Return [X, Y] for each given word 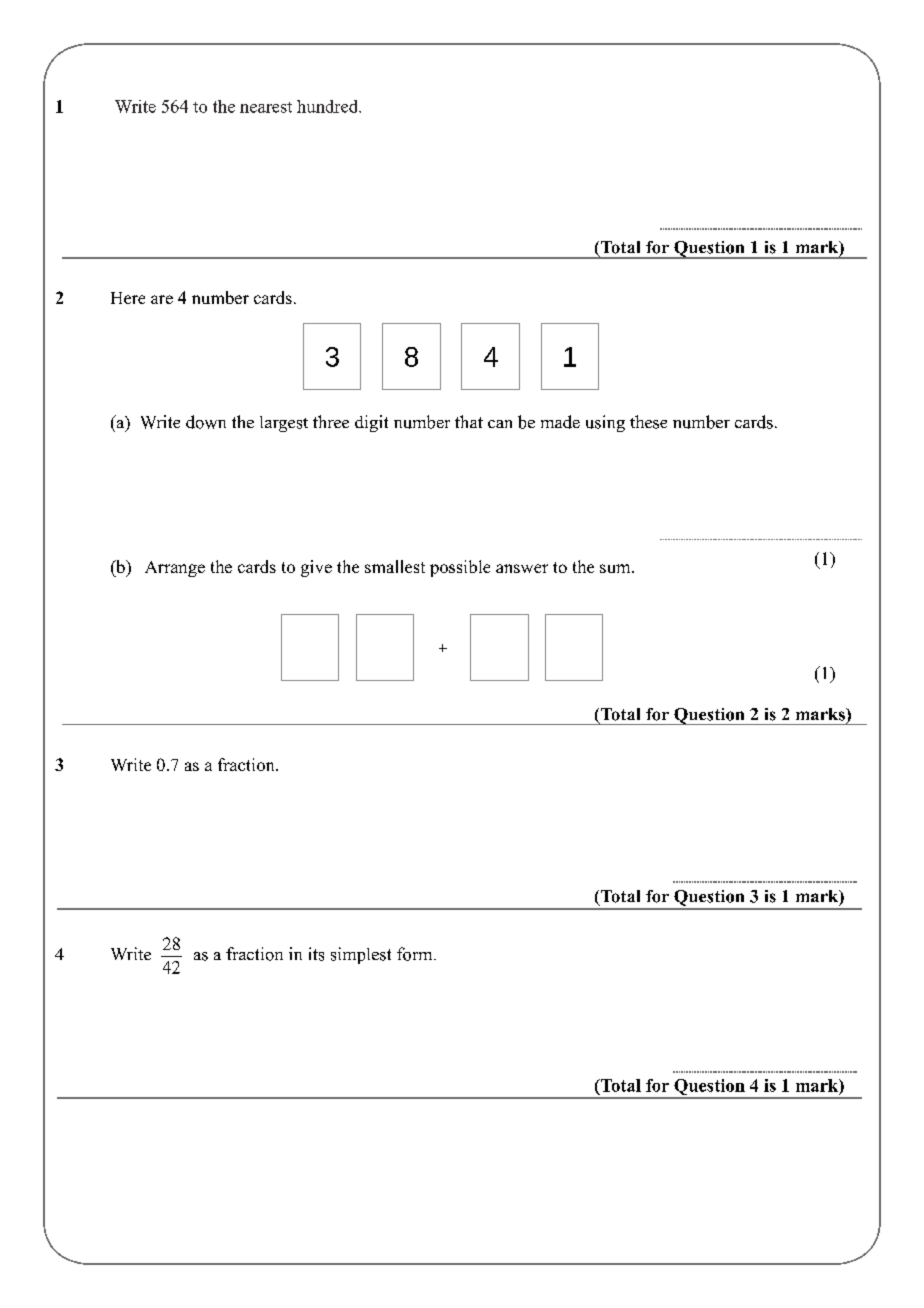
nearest [266, 107]
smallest [395, 566]
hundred [328, 106]
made [560, 422]
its [316, 954]
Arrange [175, 569]
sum [616, 568]
